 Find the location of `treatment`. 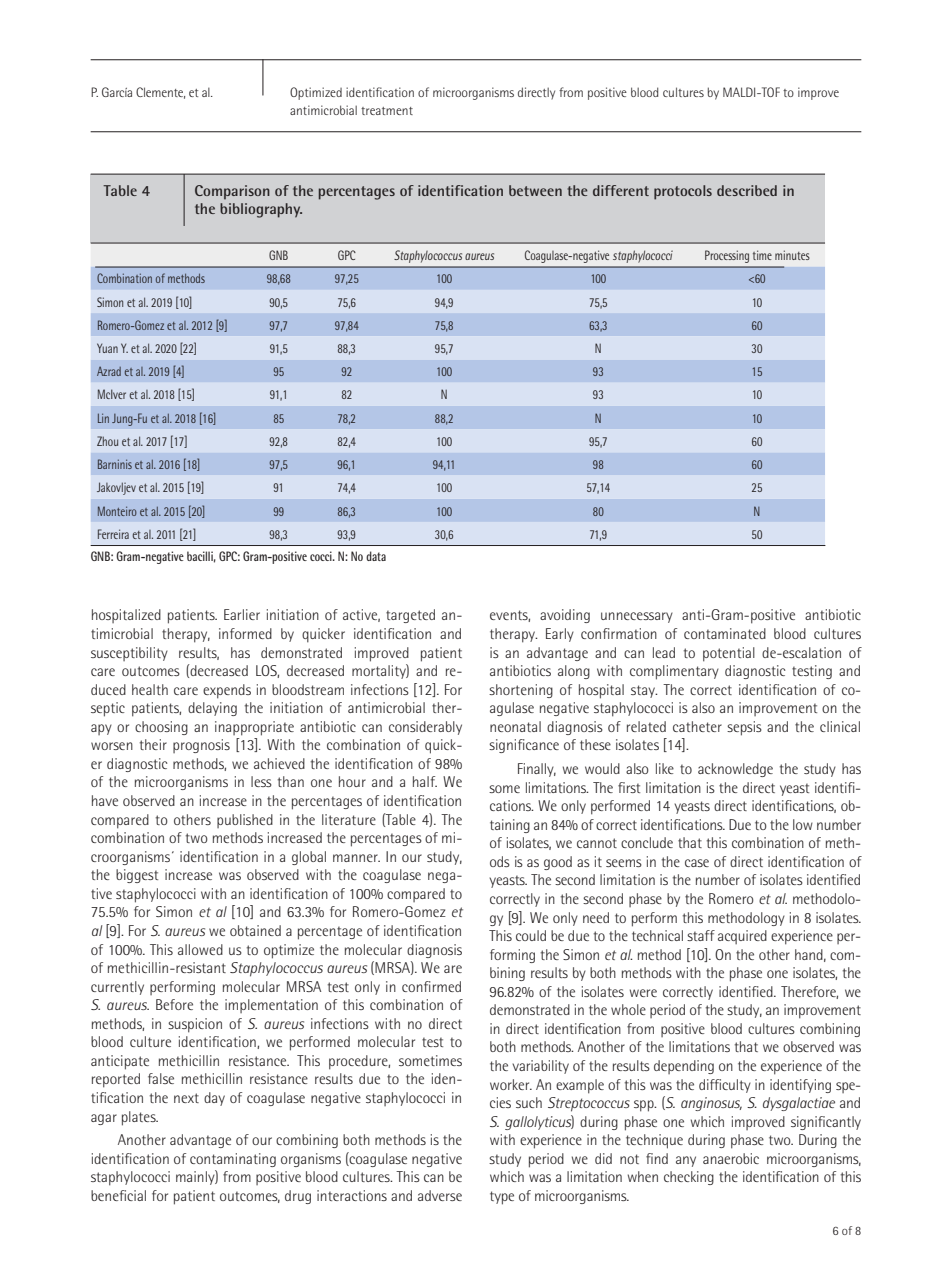

treatment is located at coordinates (387, 111).
